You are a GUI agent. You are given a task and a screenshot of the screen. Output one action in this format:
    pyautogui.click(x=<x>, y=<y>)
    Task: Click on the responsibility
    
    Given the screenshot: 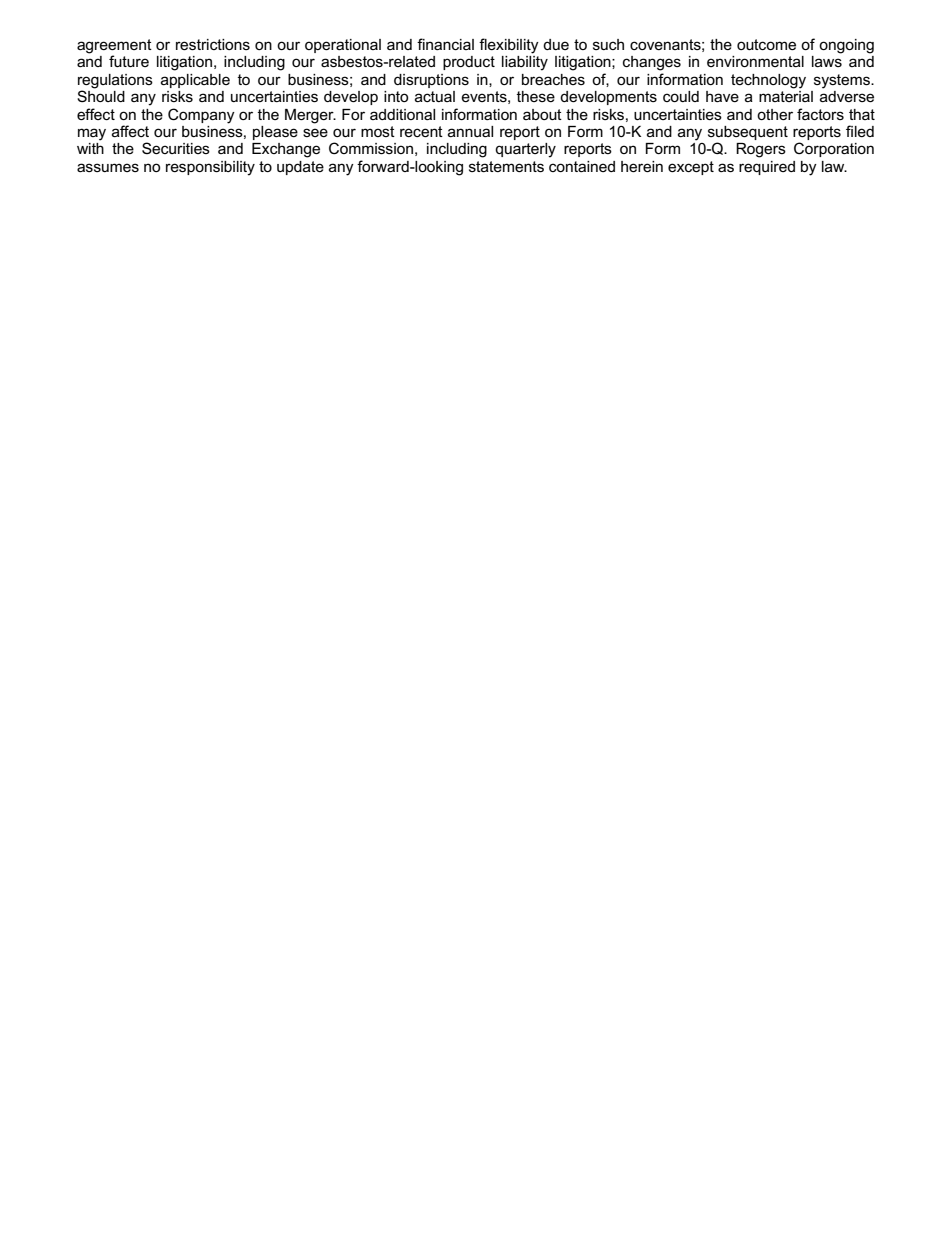 What is the action you would take?
    pyautogui.click(x=210, y=168)
